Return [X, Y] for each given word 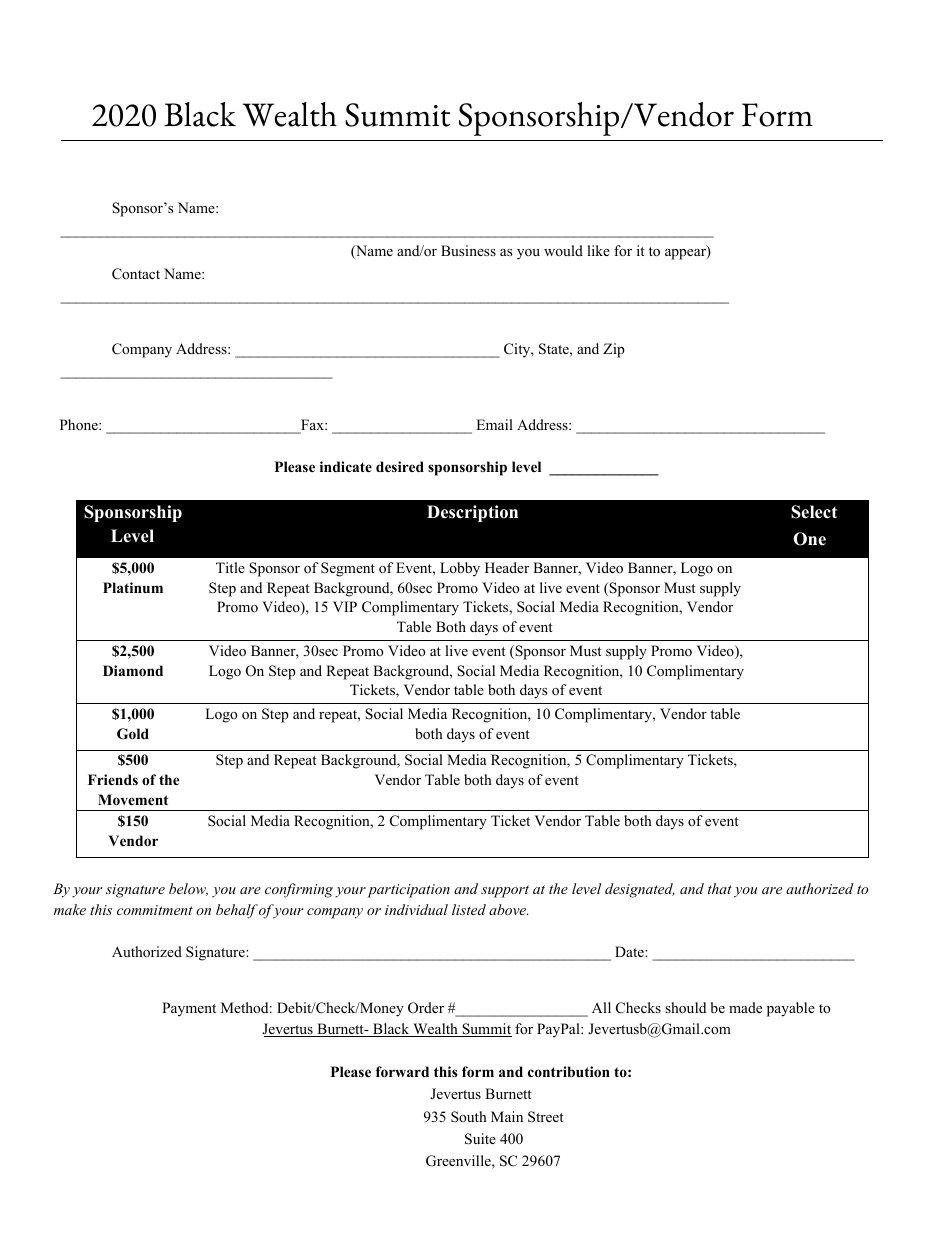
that [720, 888]
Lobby [460, 569]
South [469, 1117]
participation [408, 891]
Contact [136, 274]
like [598, 250]
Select [814, 512]
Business [468, 250]
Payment [189, 1009]
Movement [133, 800]
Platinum [133, 587]
